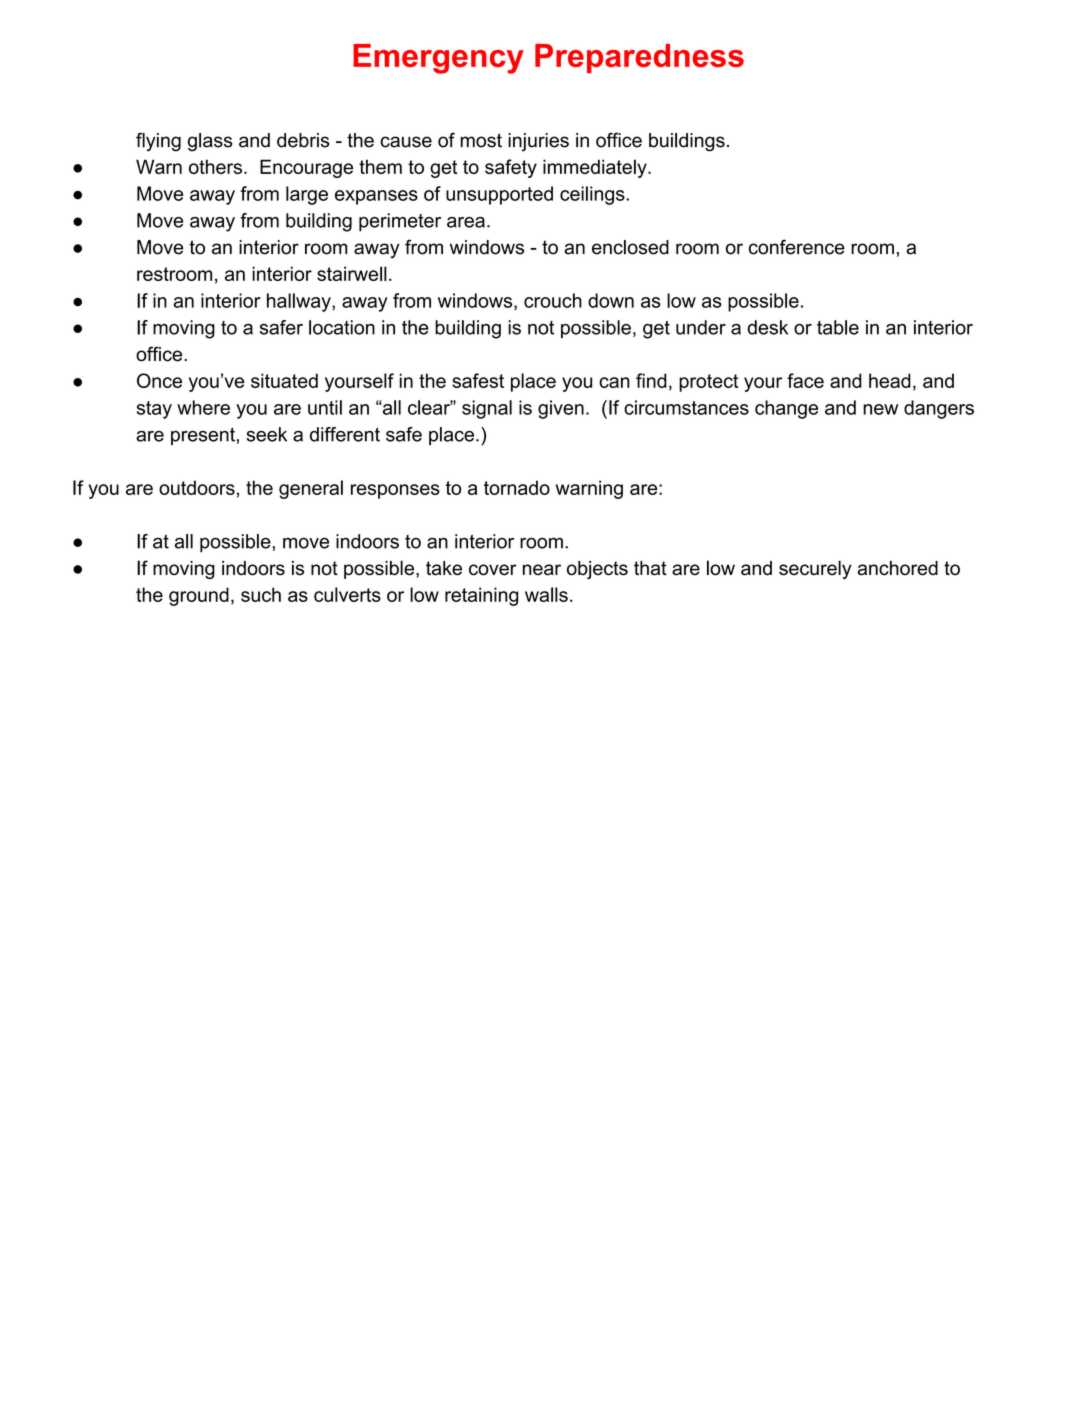 The height and width of the image is (1412, 1091). What do you see at coordinates (880, 409) in the image?
I see `new` at bounding box center [880, 409].
